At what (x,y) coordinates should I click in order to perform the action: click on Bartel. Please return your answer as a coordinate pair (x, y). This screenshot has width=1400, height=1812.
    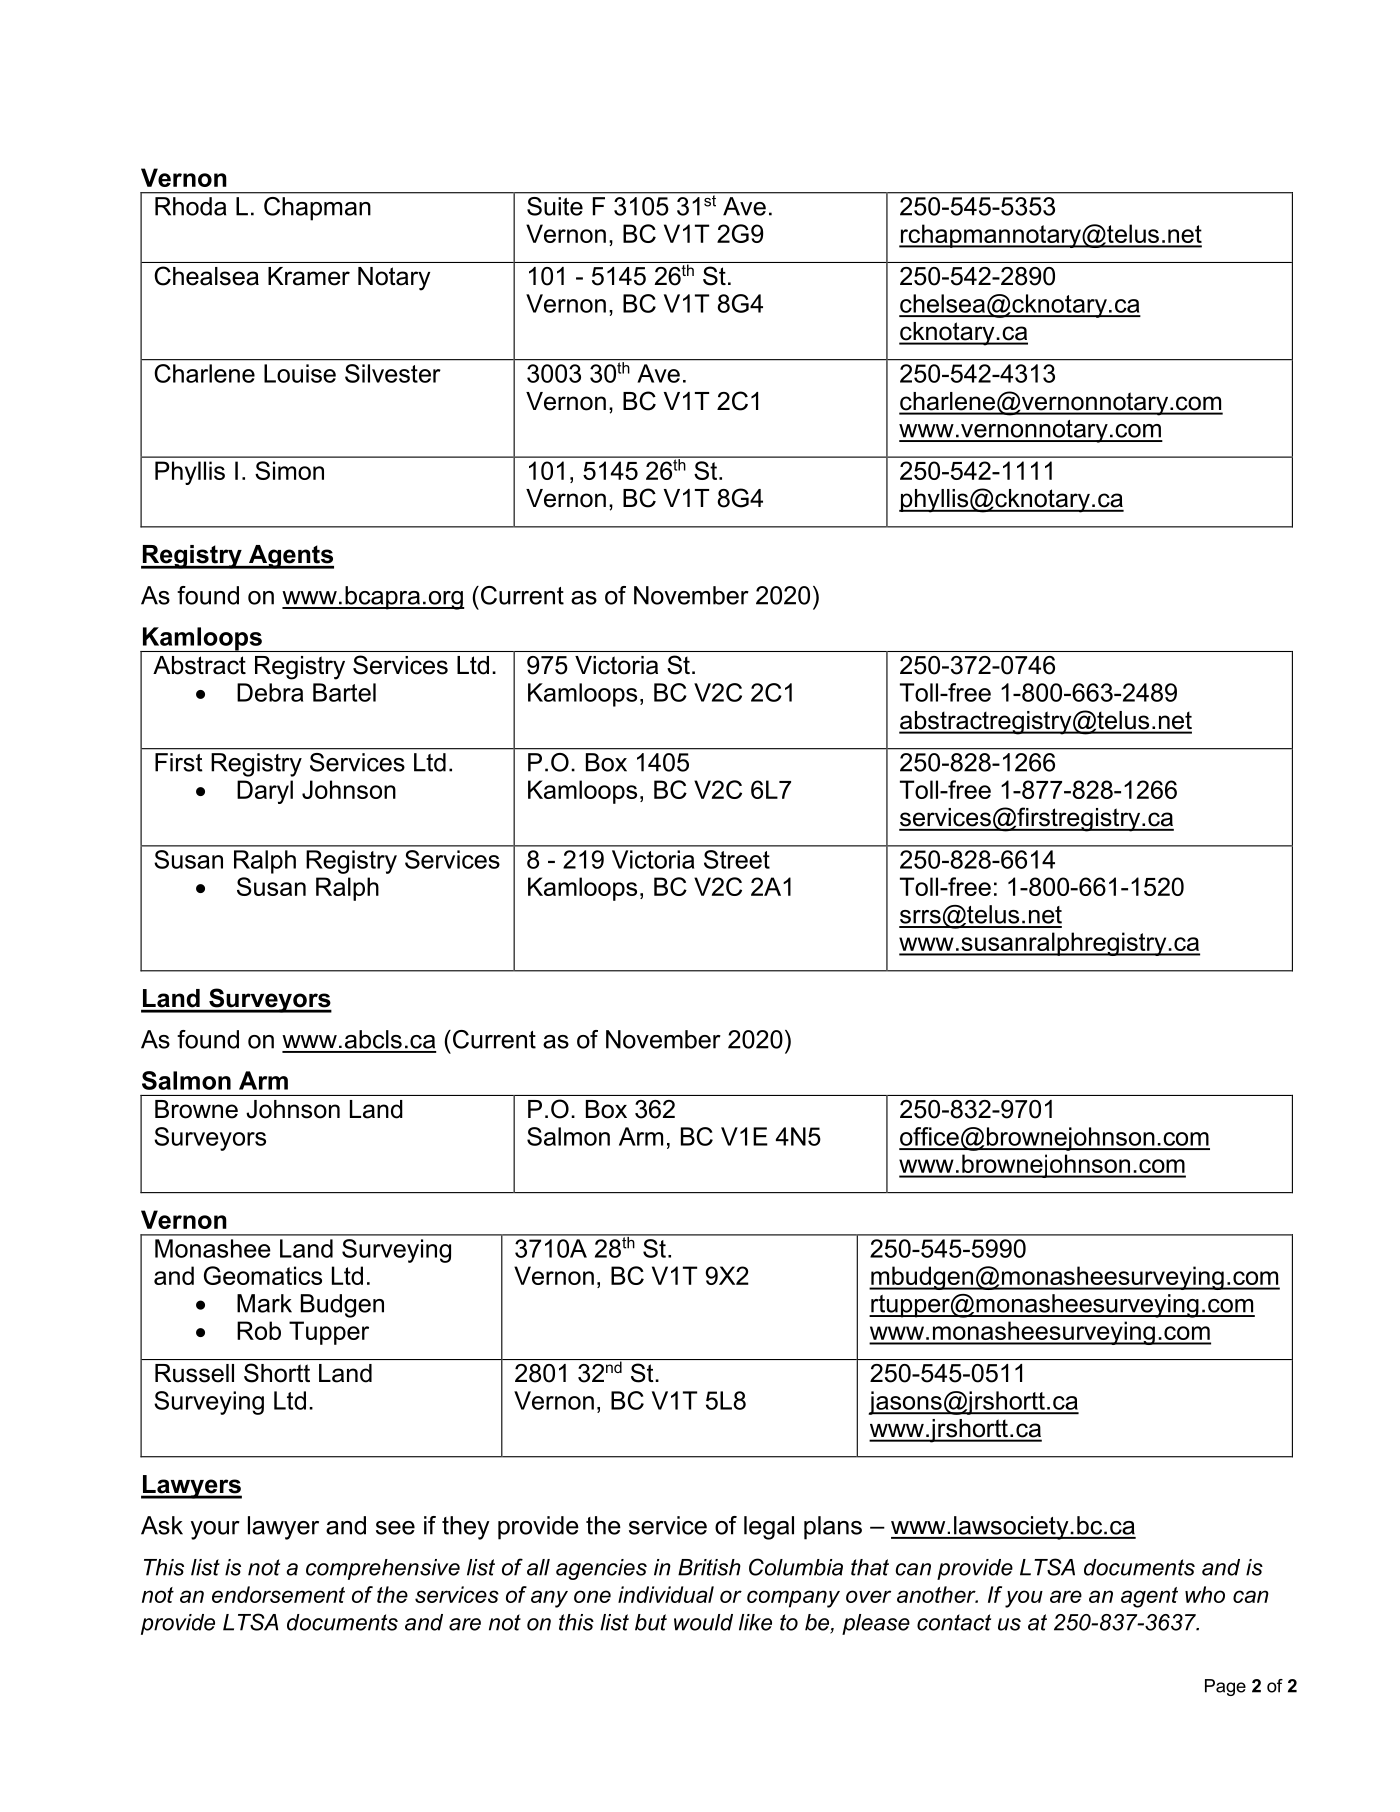
    Looking at the image, I should click on (344, 692).
